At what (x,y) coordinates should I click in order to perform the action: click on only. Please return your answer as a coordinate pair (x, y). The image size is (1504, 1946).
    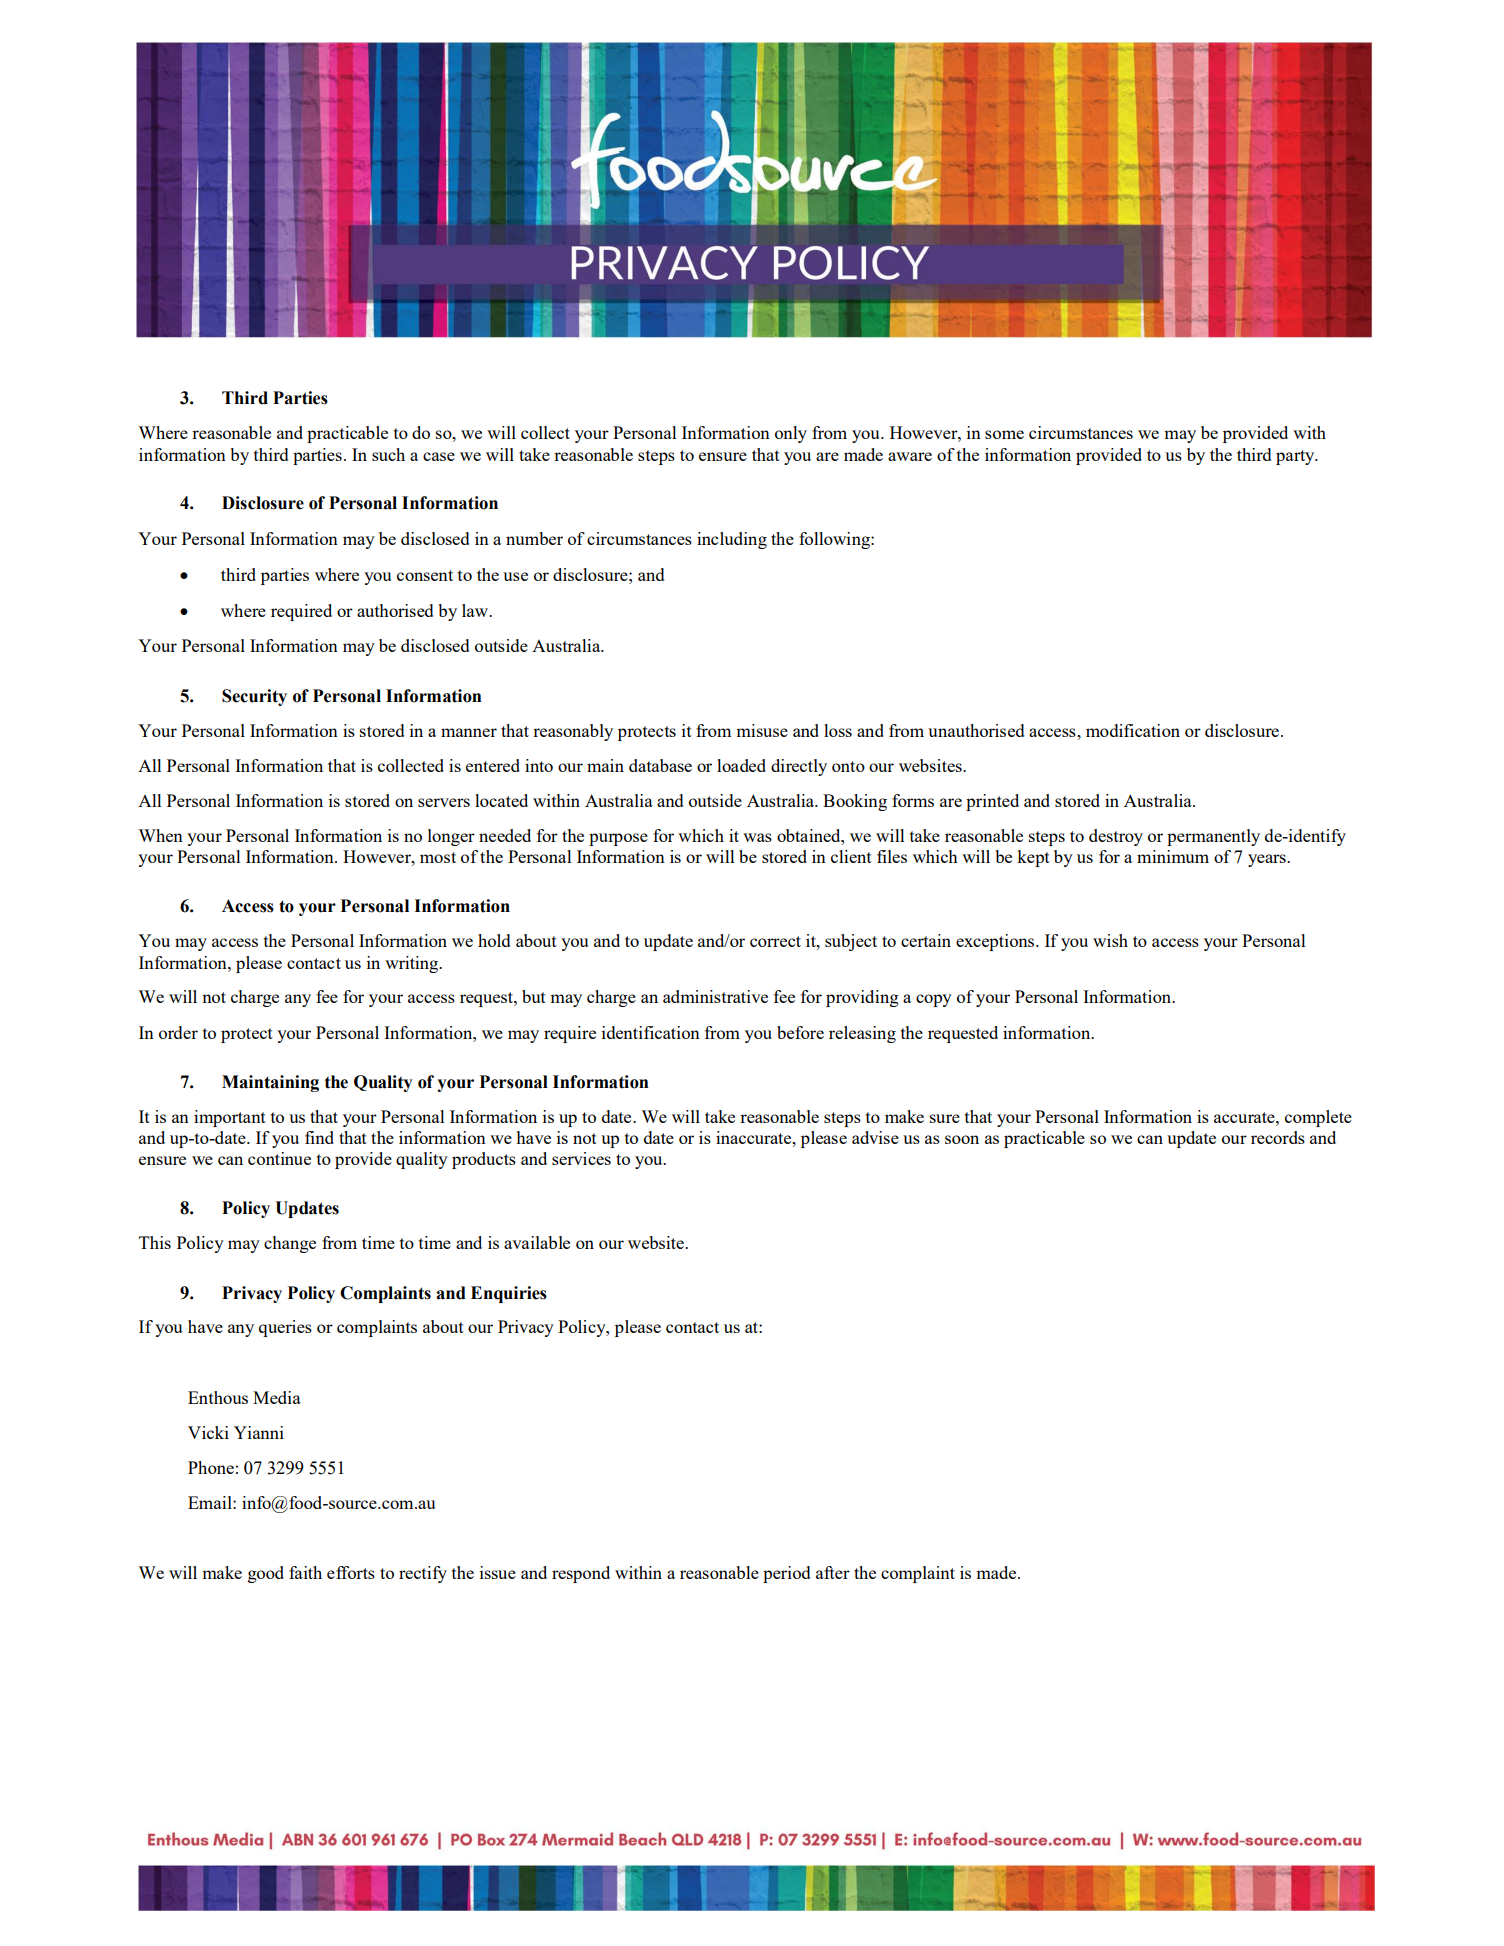
    Looking at the image, I should click on (791, 434).
